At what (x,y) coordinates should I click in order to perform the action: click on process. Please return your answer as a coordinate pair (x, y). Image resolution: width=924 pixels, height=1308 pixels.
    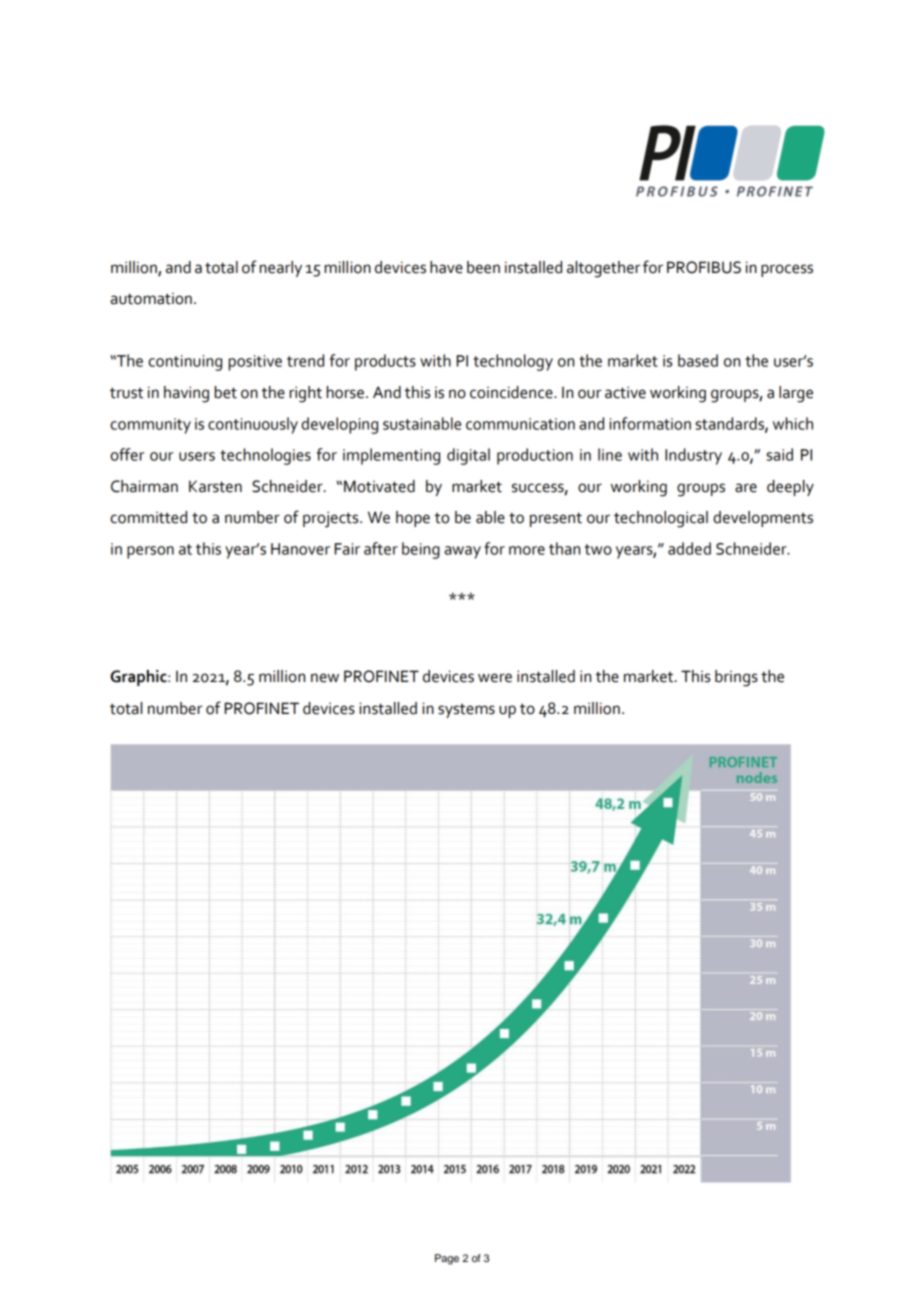
    Looking at the image, I should click on (787, 270).
